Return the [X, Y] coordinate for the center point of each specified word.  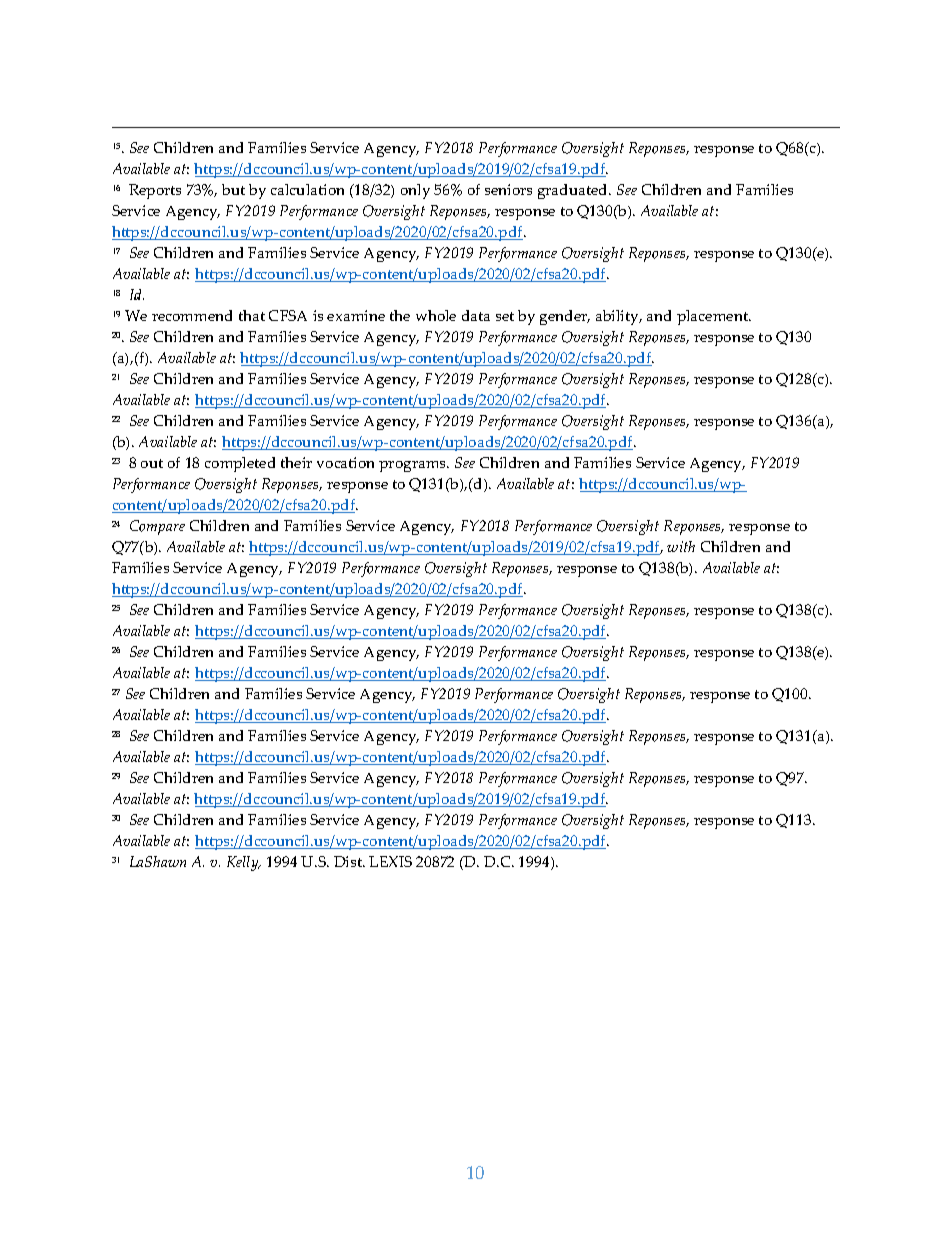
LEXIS [390, 861]
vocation [345, 462]
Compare [157, 527]
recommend [192, 315]
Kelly [244, 863]
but [233, 189]
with [681, 546]
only [415, 191]
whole [436, 315]
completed [240, 464]
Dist [349, 861]
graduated [574, 191]
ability [618, 317]
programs [414, 466]
